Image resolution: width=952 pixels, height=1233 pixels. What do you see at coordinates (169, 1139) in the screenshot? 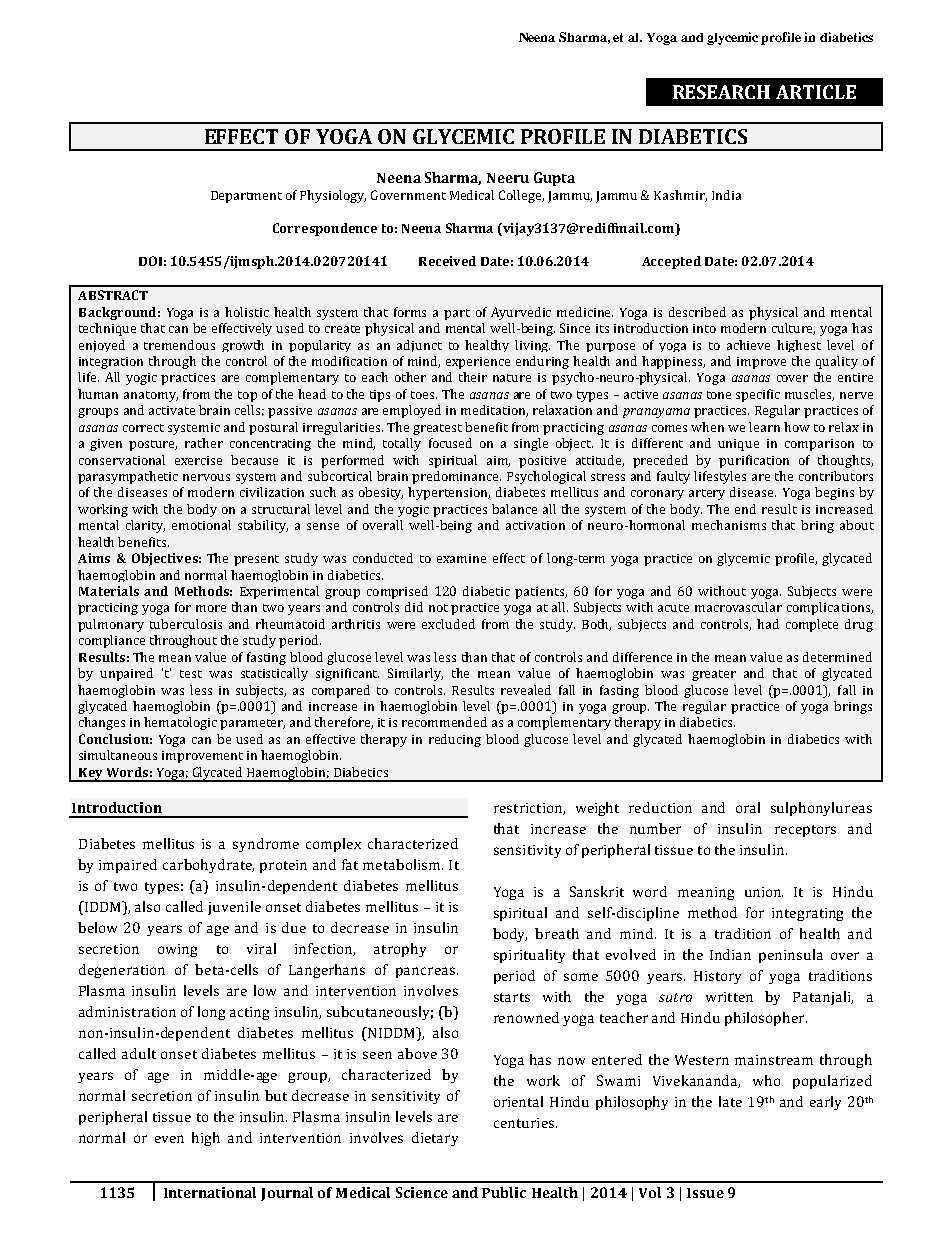
I see `even` at bounding box center [169, 1139].
